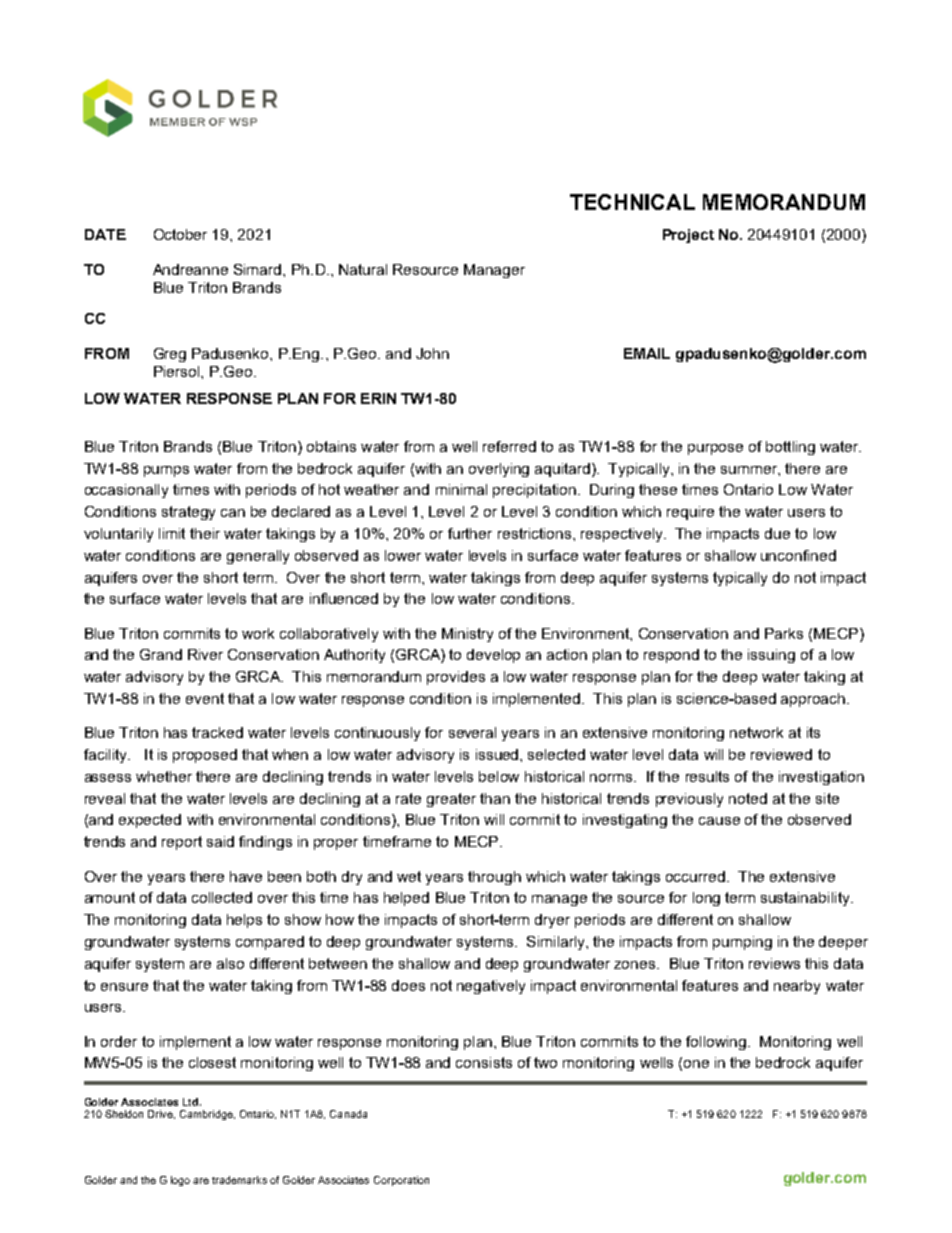 This screenshot has width=952, height=1233. I want to click on Project, so click(688, 236).
